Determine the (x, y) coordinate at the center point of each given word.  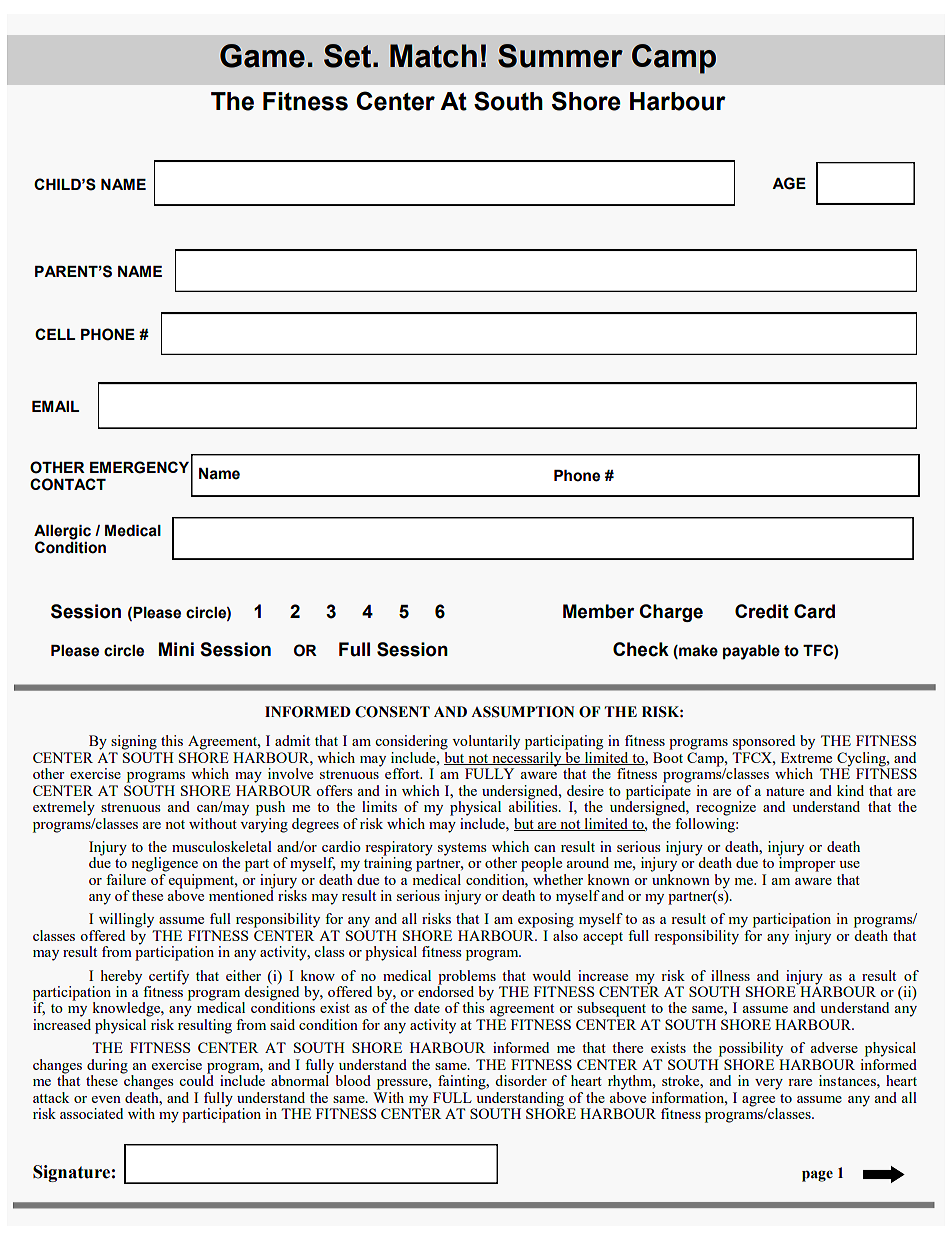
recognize (726, 808)
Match (433, 56)
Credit (762, 611)
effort (403, 773)
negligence (164, 864)
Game (262, 56)
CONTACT (68, 484)
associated (91, 1113)
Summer (560, 56)
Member (598, 611)
